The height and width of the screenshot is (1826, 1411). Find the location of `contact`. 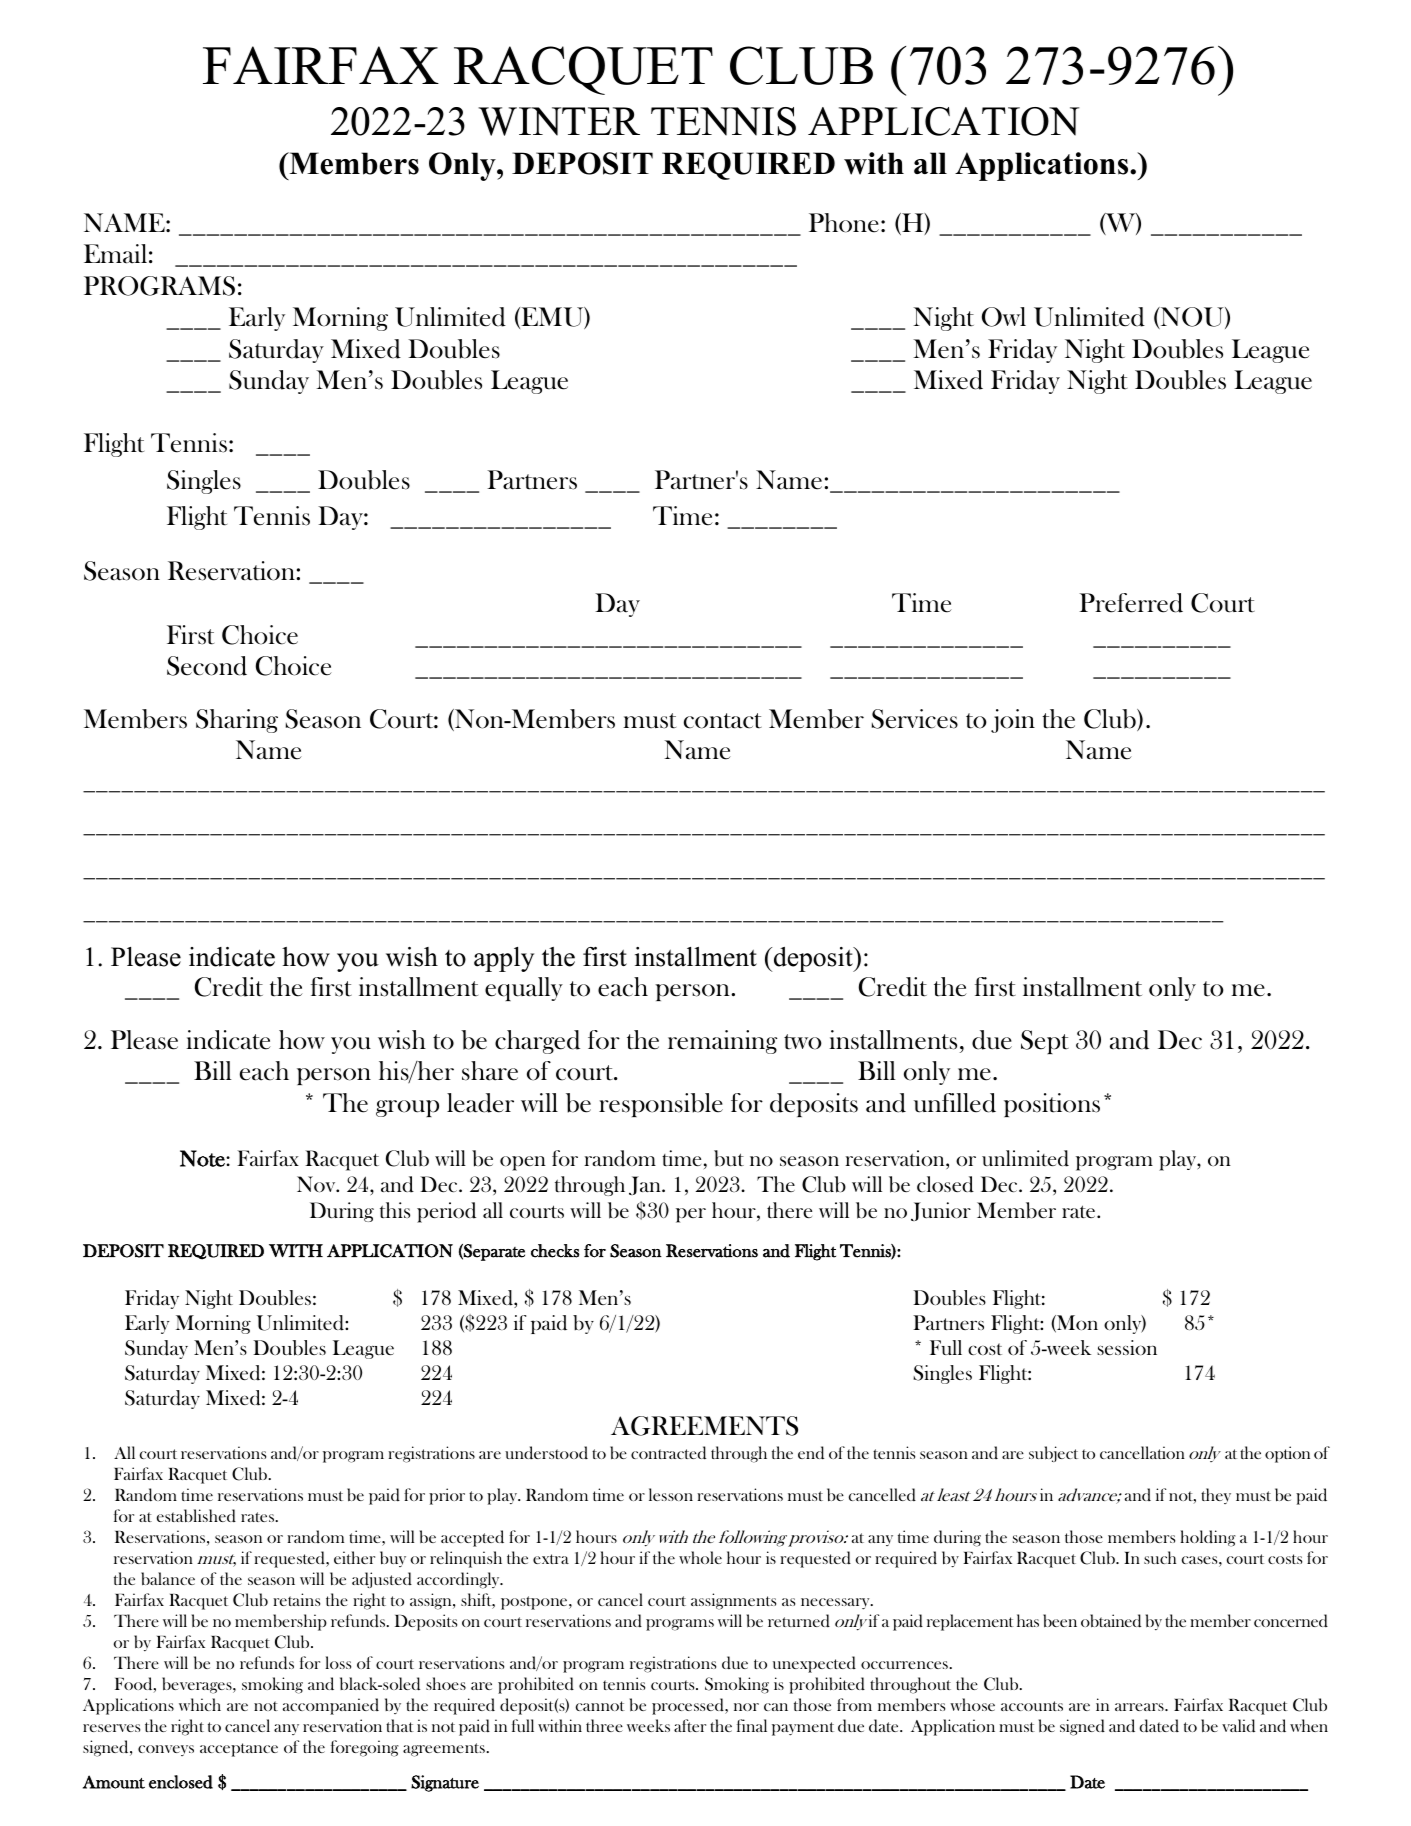

contact is located at coordinates (723, 721).
